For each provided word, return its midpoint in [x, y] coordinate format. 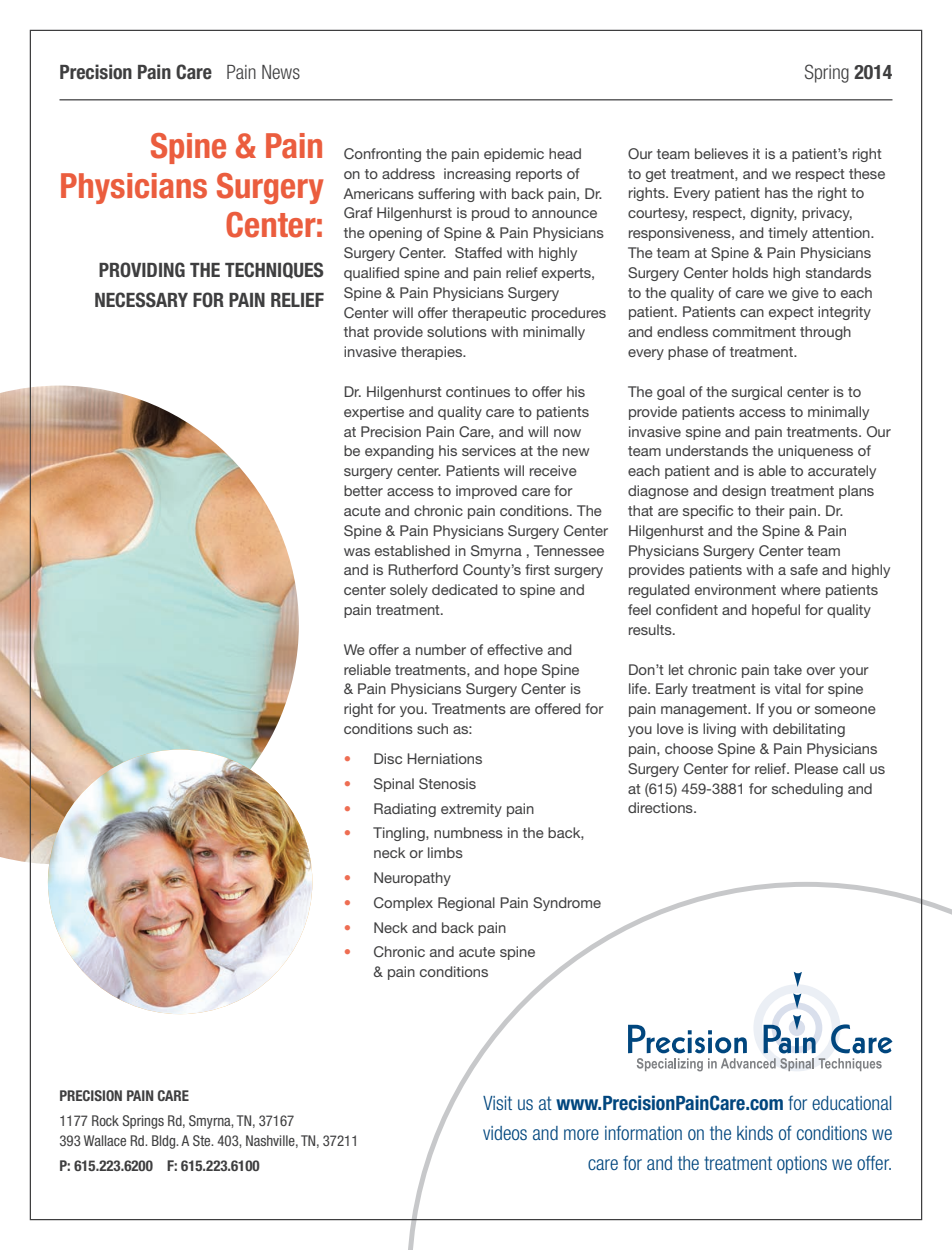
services [489, 450]
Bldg [165, 1142]
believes [721, 153]
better [363, 490]
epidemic [514, 155]
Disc [388, 758]
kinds [755, 1133]
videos [505, 1133]
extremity [471, 810]
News [281, 72]
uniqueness [815, 452]
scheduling [807, 790]
